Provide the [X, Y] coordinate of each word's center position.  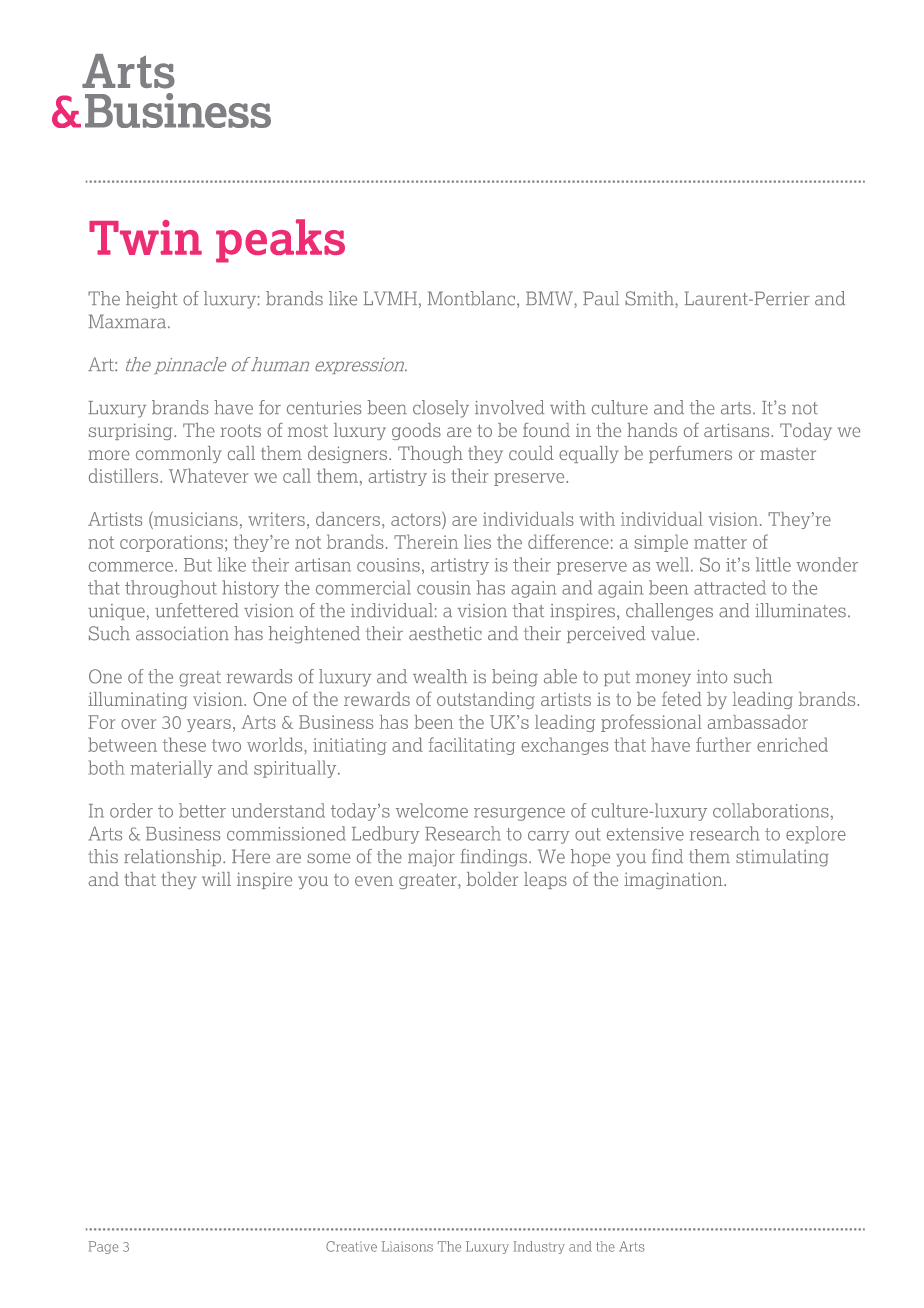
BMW [550, 298]
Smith [650, 298]
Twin [145, 237]
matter [720, 542]
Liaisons [407, 1246]
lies [477, 541]
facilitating [472, 746]
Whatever [208, 475]
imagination [674, 880]
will [216, 879]
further [723, 744]
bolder [492, 879]
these [184, 744]
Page [103, 1247]
